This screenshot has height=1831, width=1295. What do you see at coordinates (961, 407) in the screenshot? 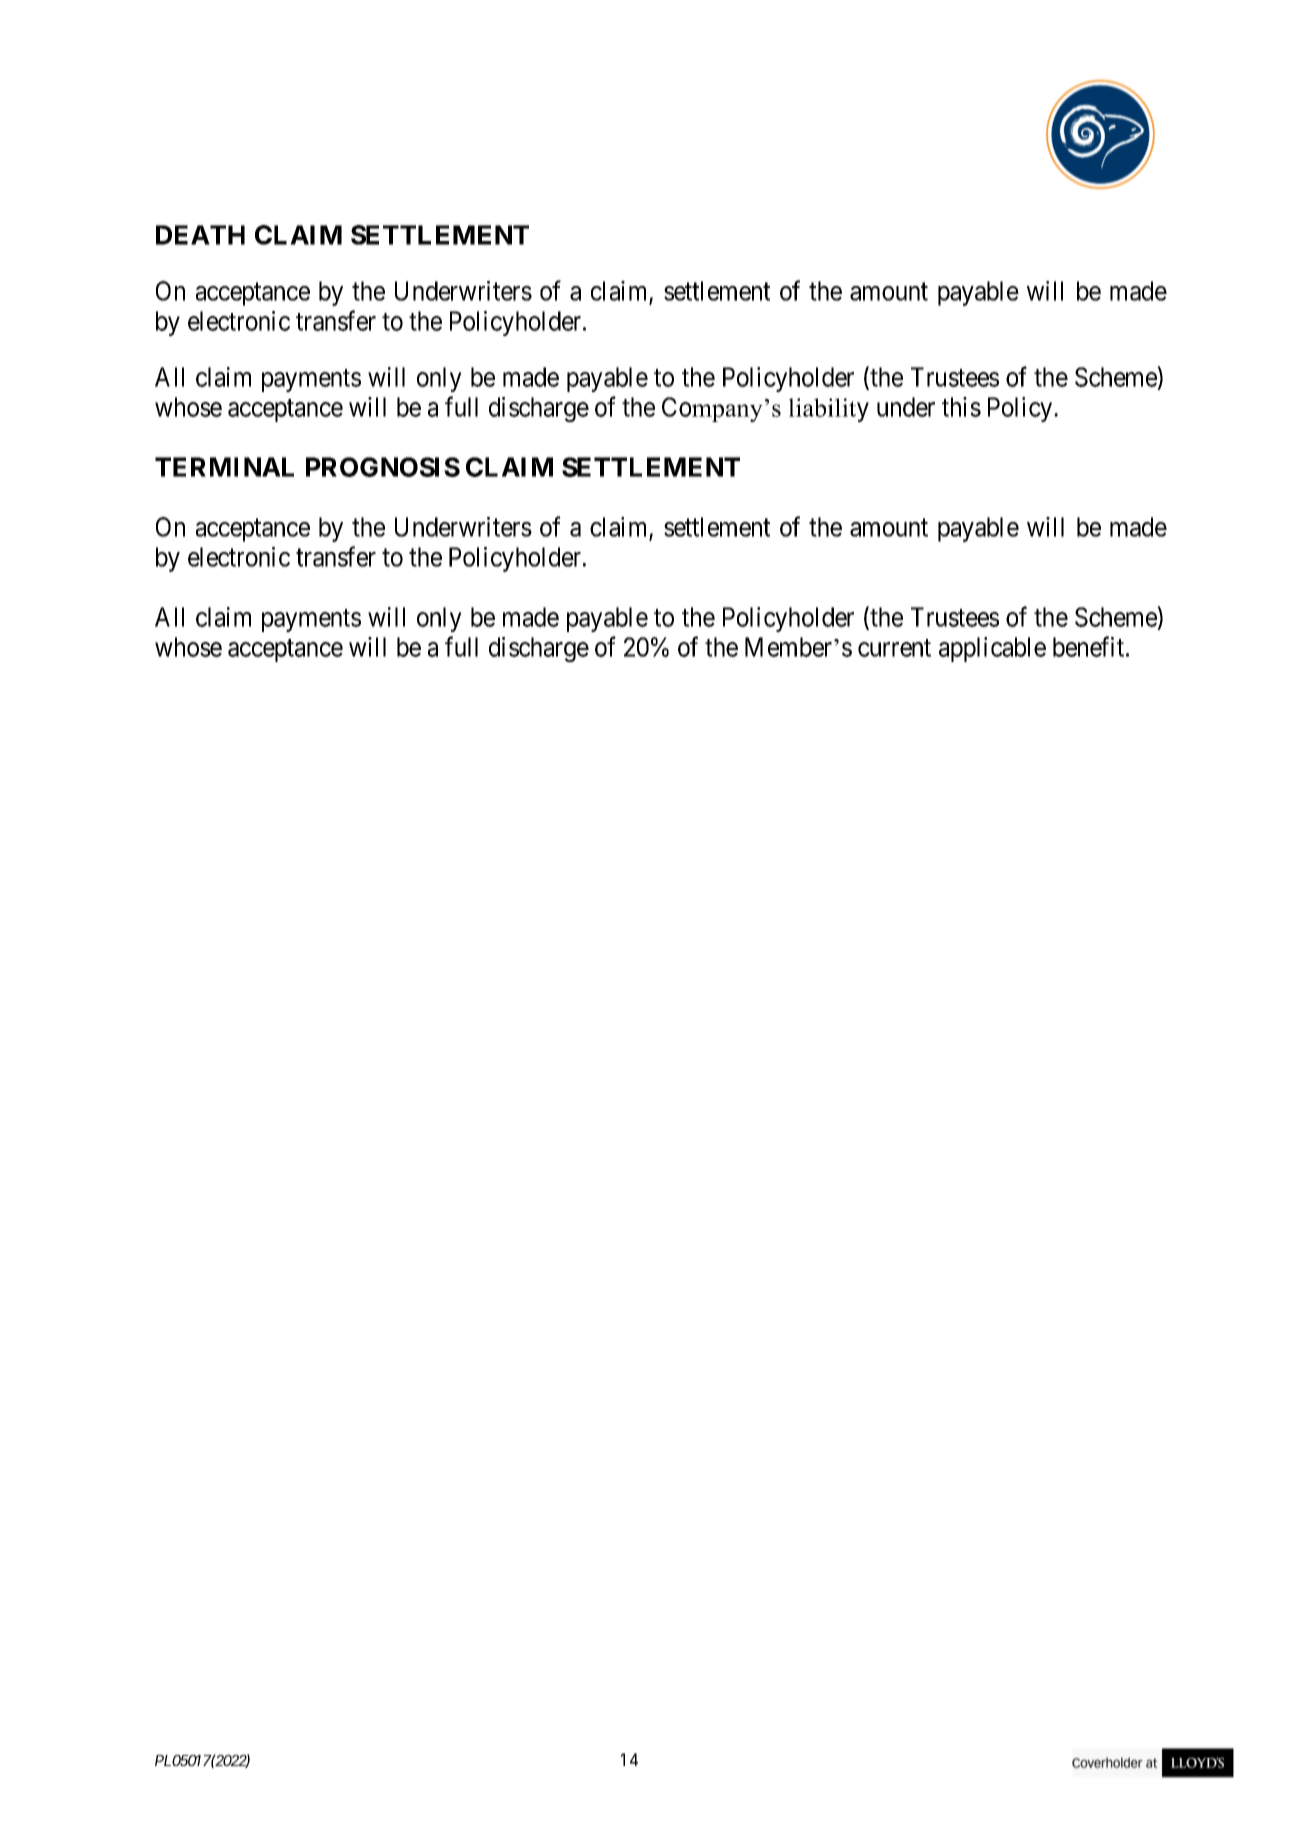
I see `this` at bounding box center [961, 407].
